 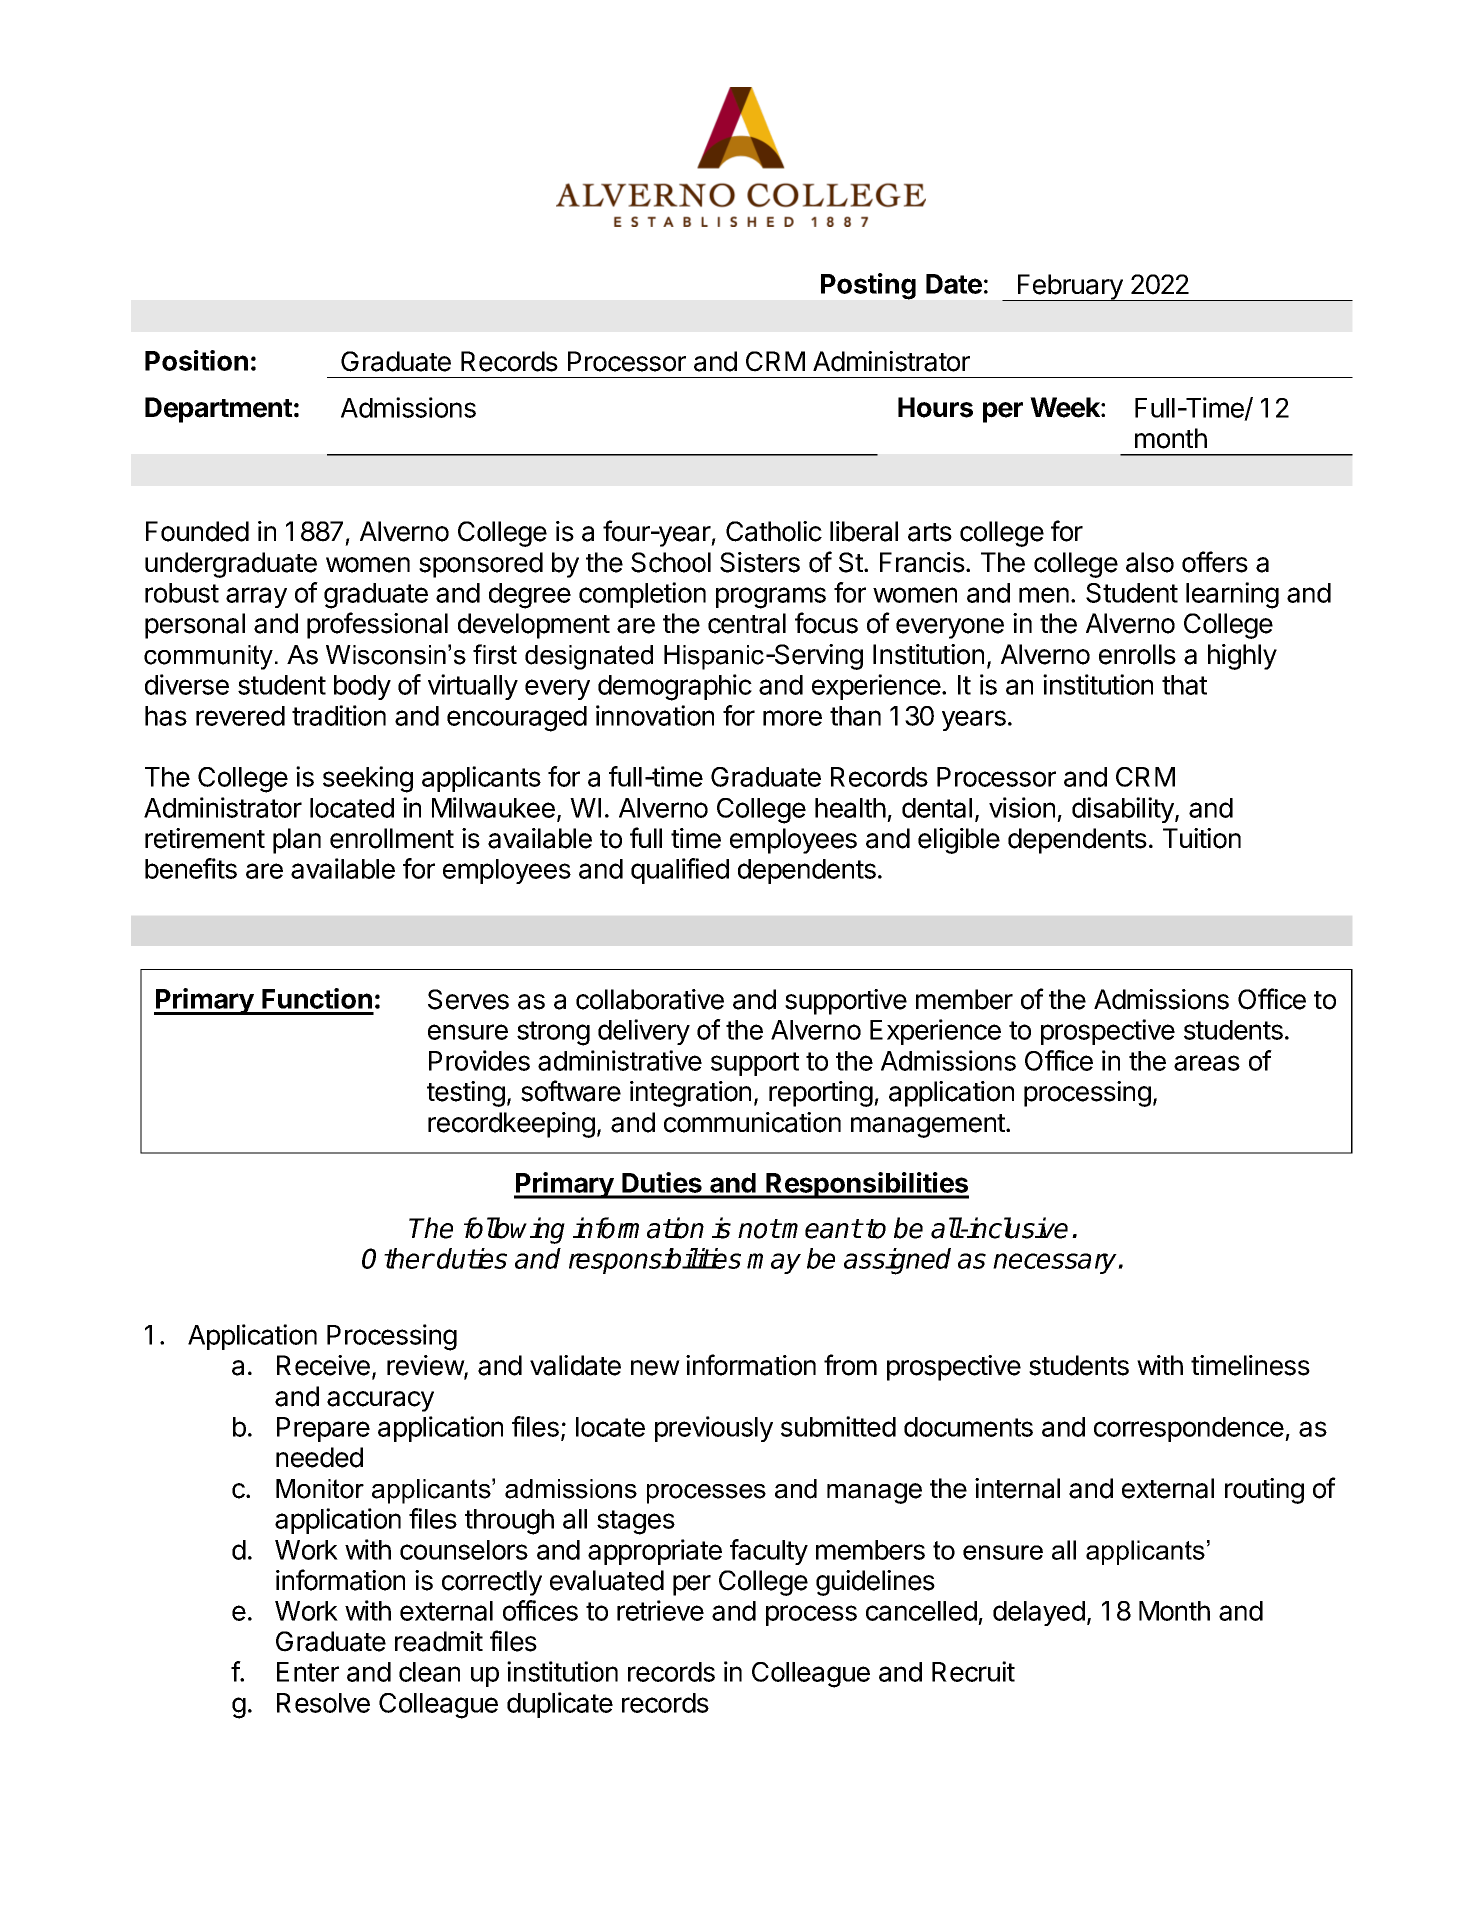 What do you see at coordinates (514, 1230) in the page?
I see `following` at bounding box center [514, 1230].
